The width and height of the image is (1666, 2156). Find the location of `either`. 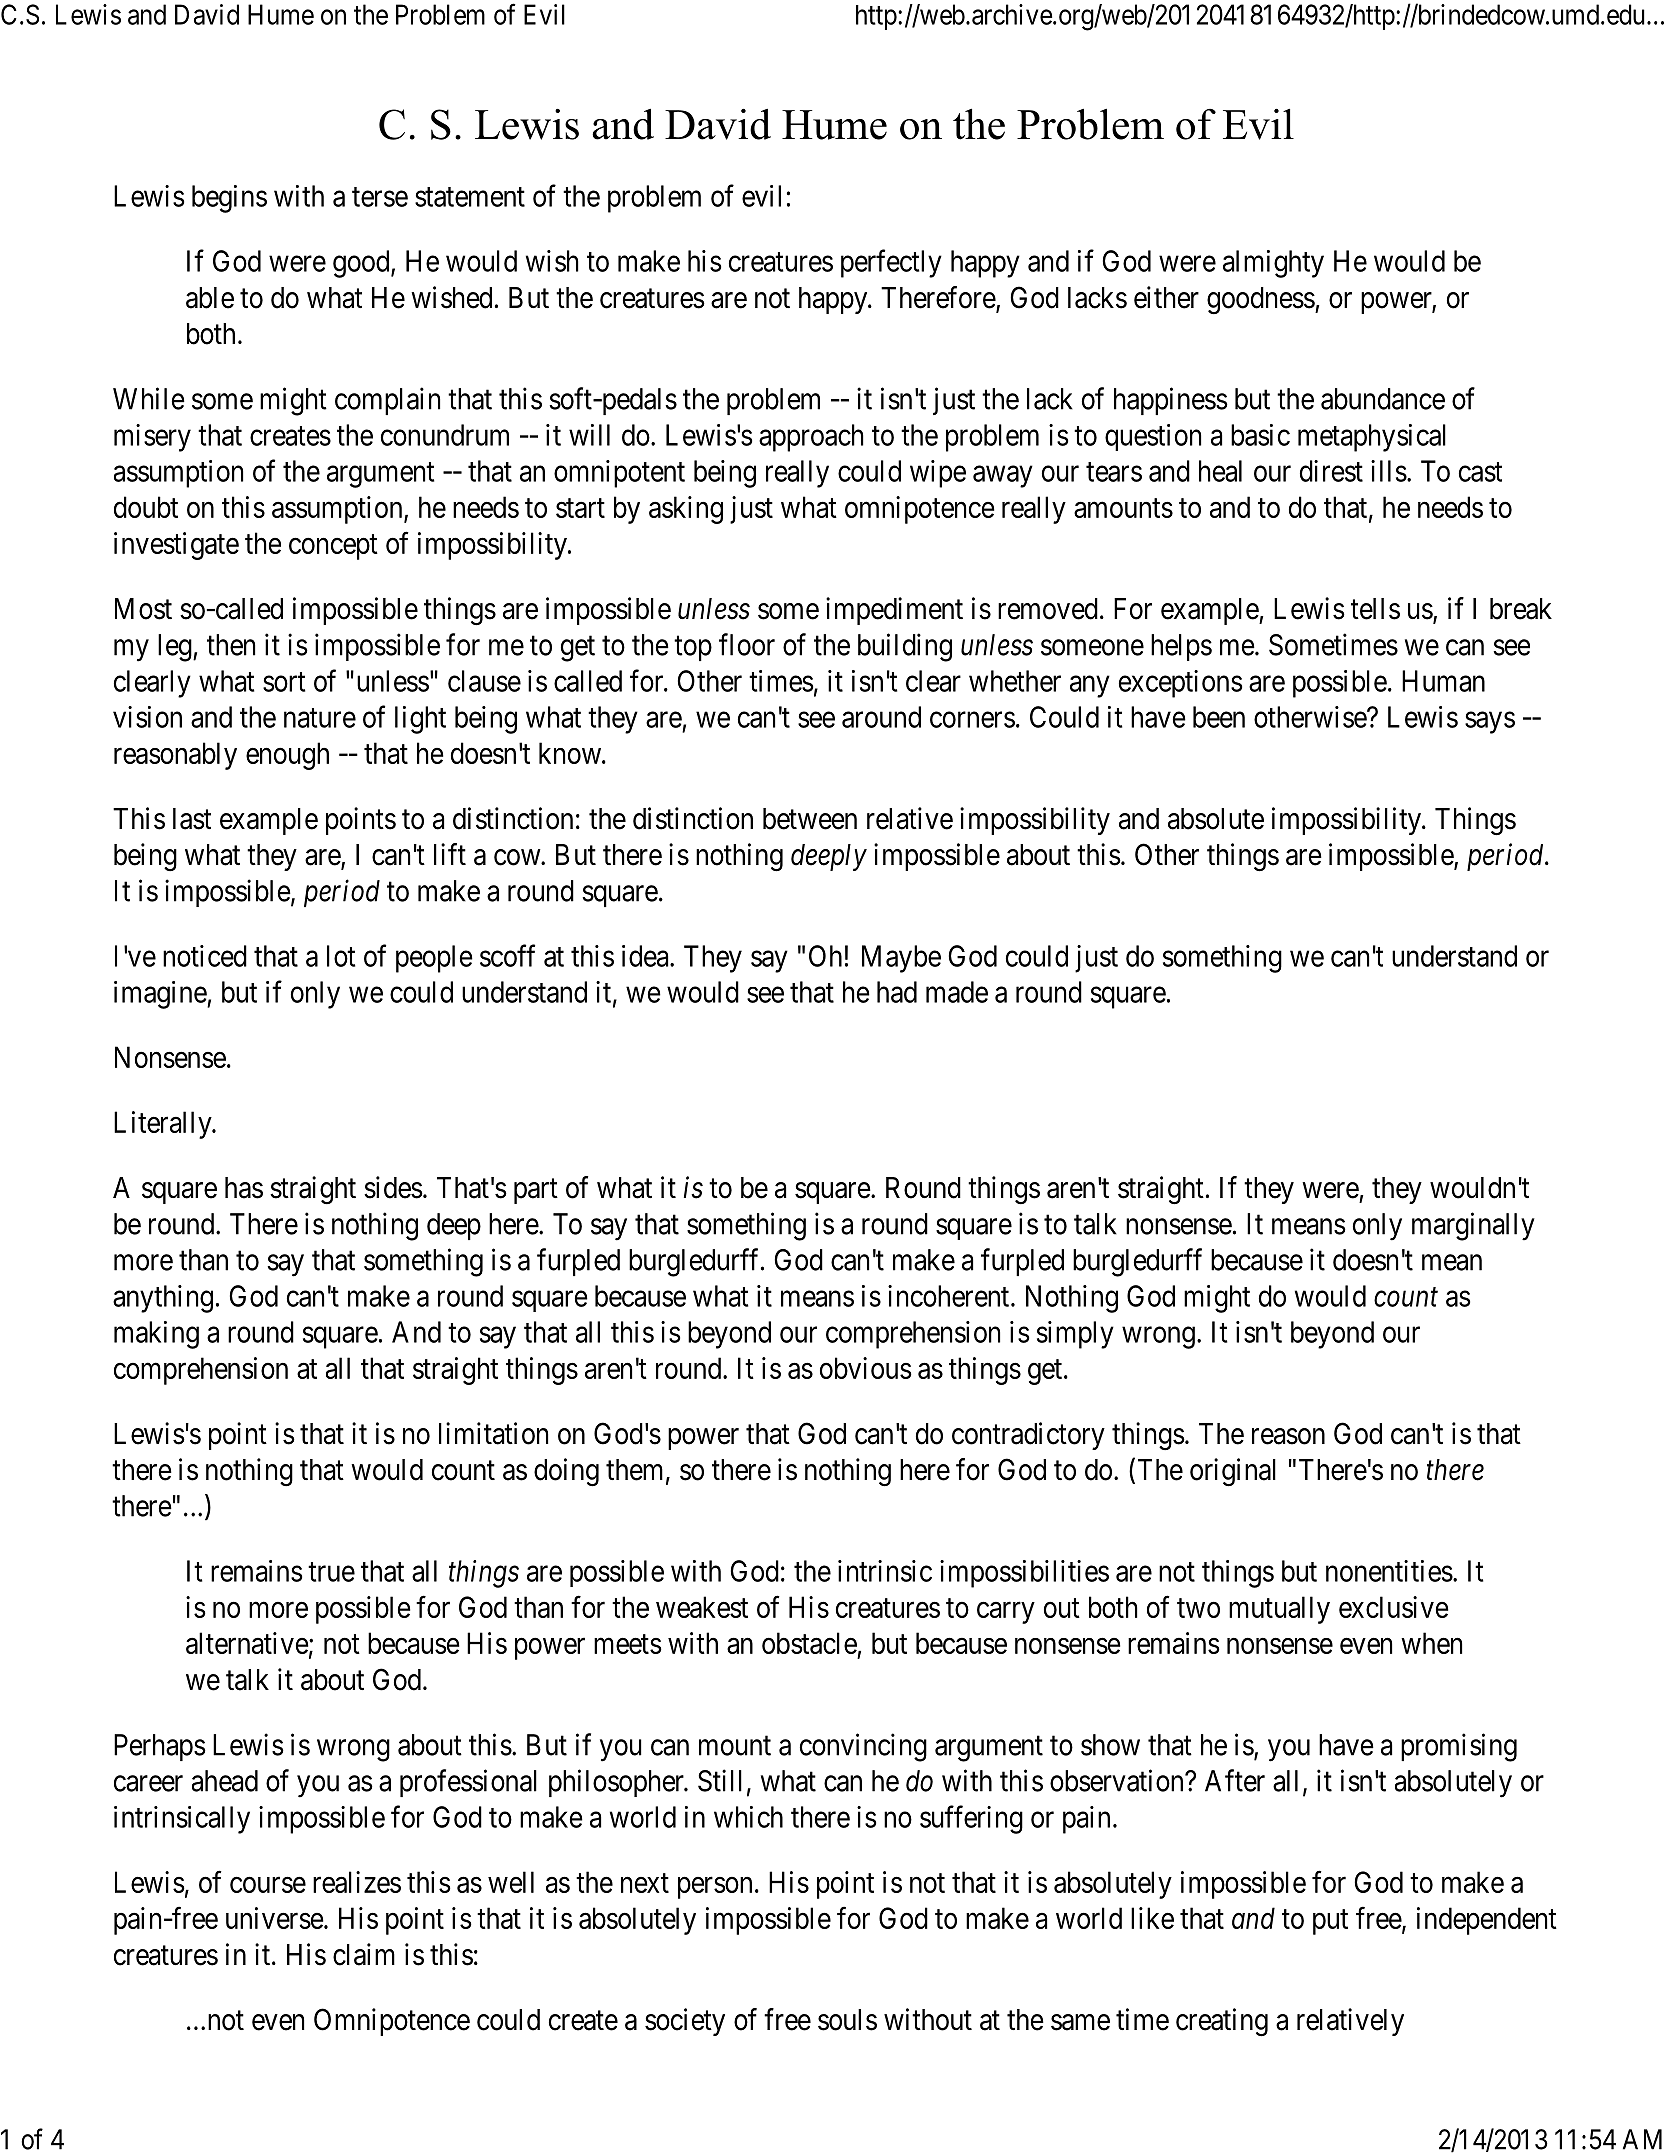

either is located at coordinates (1166, 297).
